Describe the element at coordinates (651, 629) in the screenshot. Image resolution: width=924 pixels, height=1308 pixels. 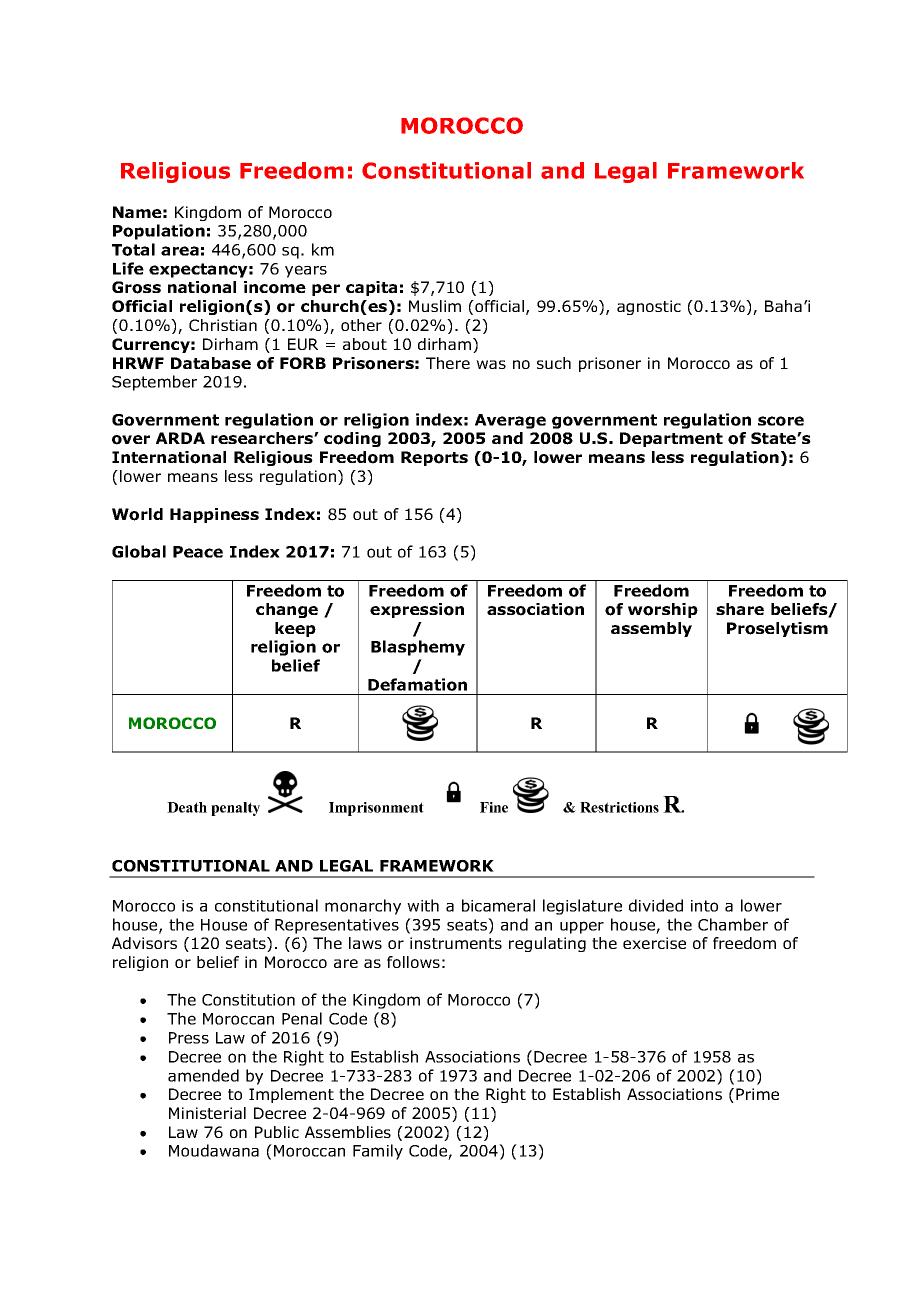
I see `assembly` at that location.
